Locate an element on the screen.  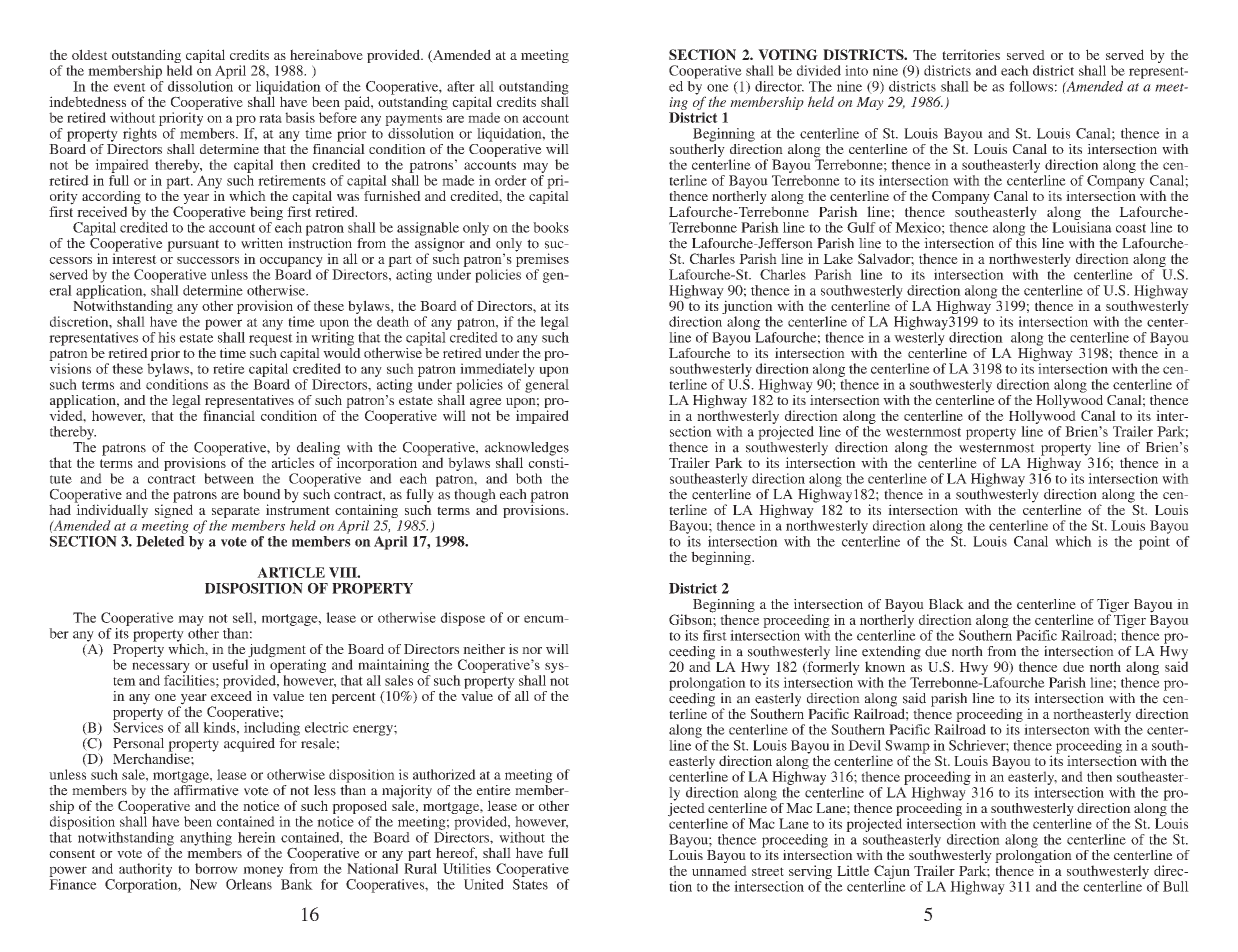
borrow is located at coordinates (216, 868).
